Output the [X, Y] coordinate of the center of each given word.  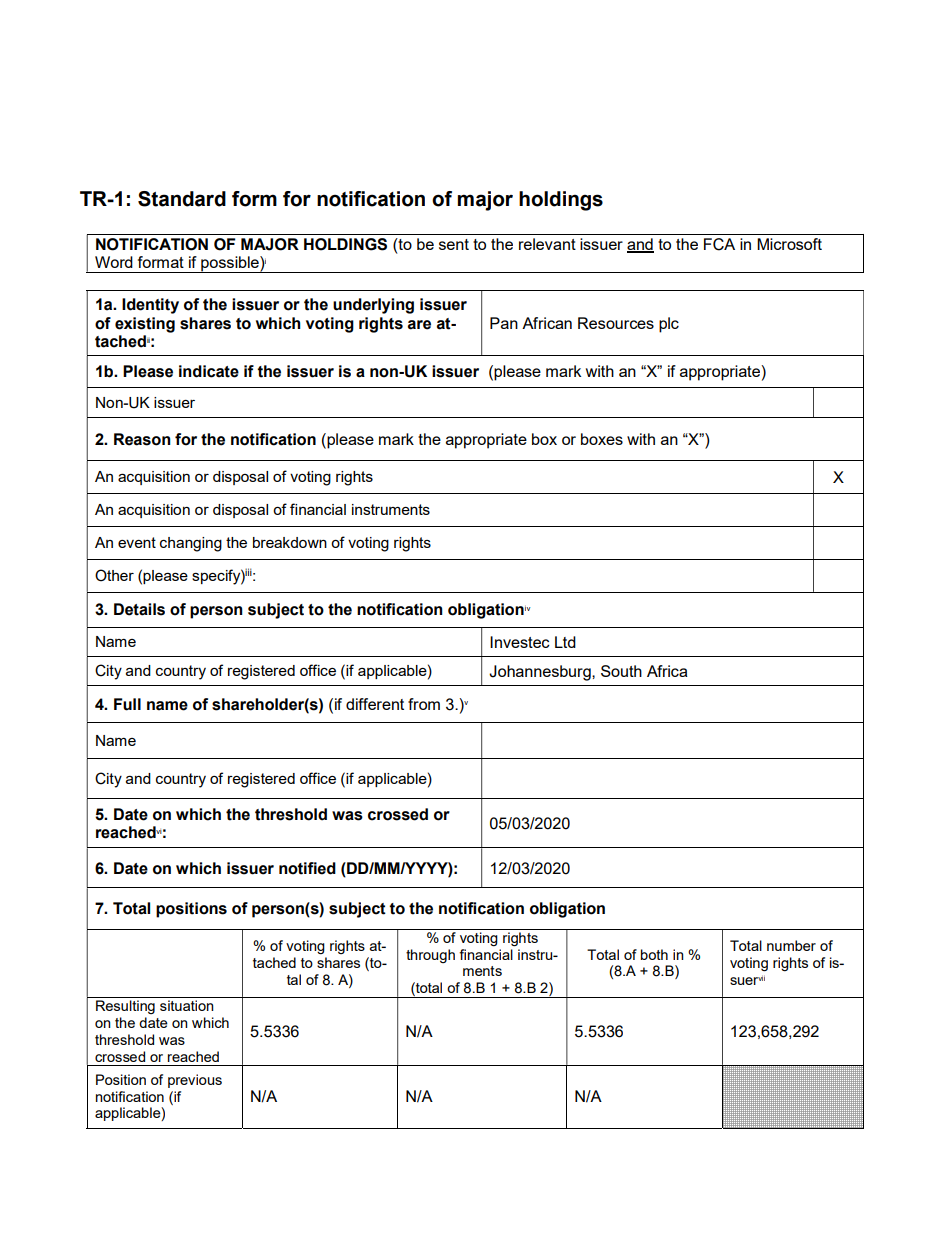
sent [454, 244]
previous [195, 1081]
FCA [719, 244]
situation [187, 1005]
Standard [182, 199]
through [430, 956]
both [654, 954]
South [621, 671]
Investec [520, 642]
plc [669, 325]
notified [307, 868]
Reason [142, 439]
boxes [602, 439]
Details [139, 609]
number [791, 945]
